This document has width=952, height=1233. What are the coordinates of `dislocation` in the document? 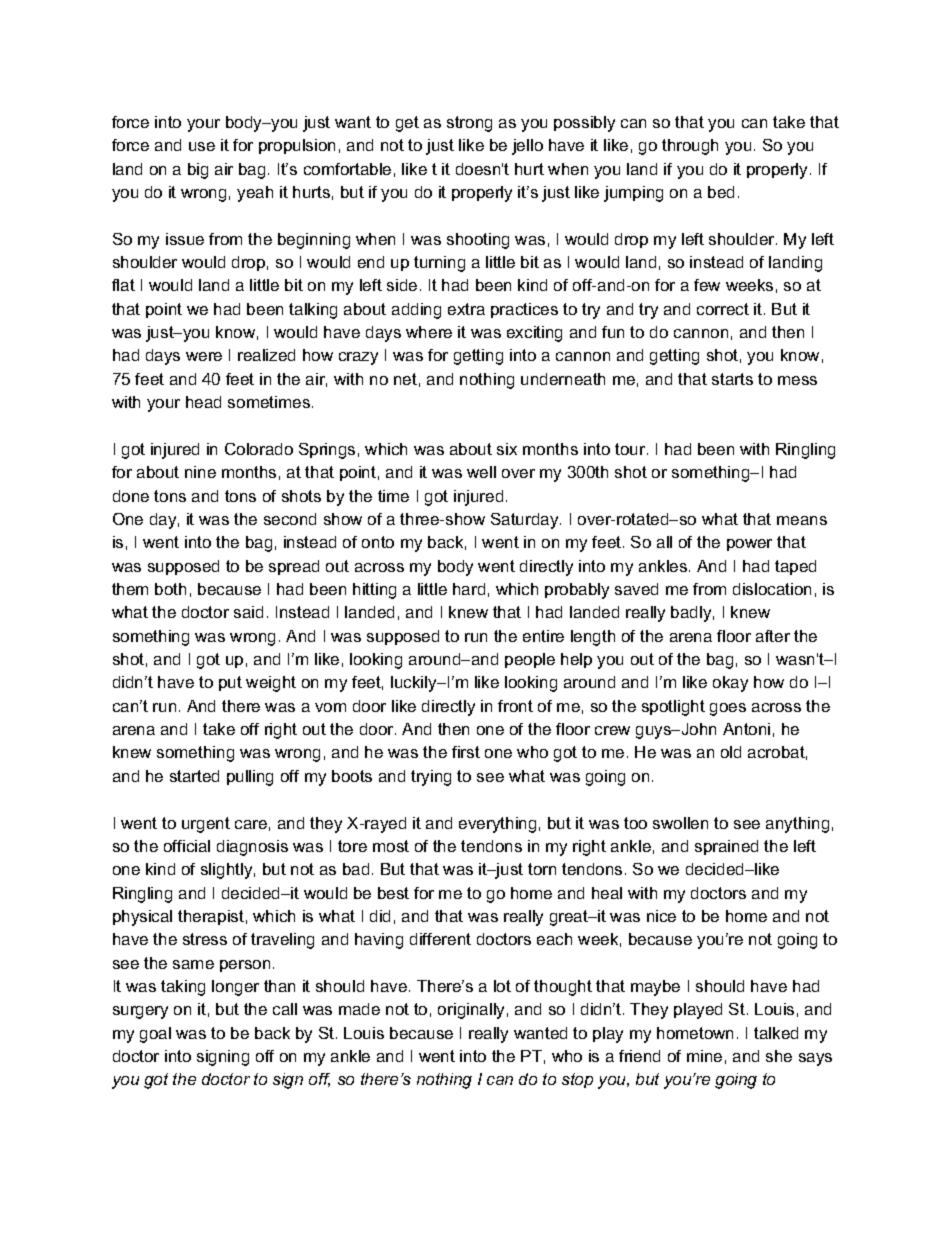 It's located at (772, 589).
